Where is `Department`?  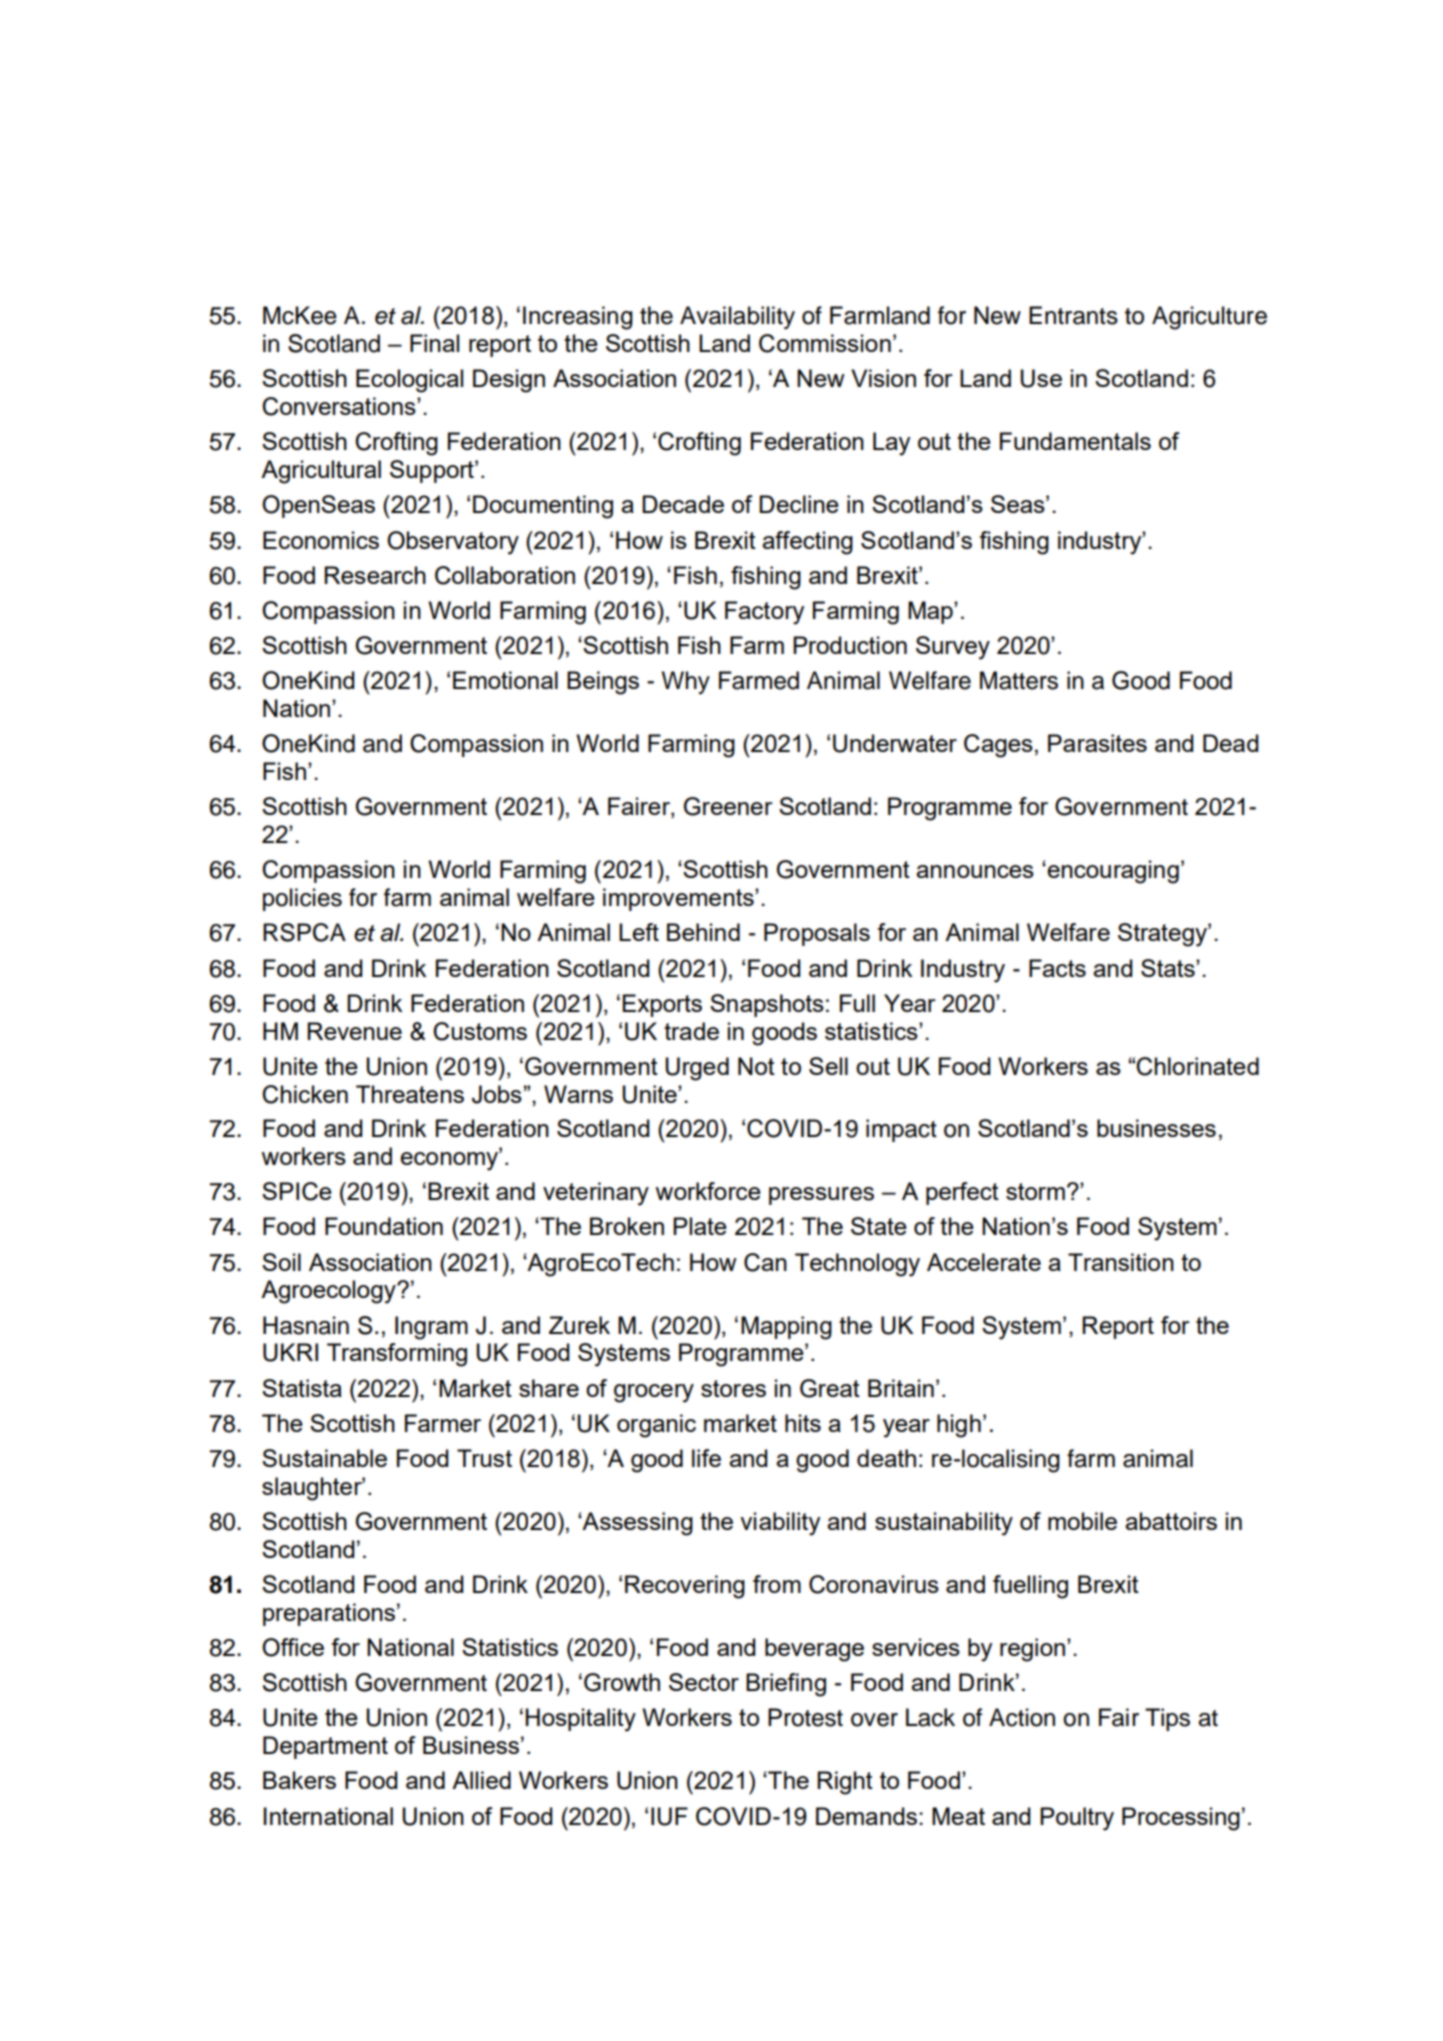
Department is located at coordinates (325, 1747).
